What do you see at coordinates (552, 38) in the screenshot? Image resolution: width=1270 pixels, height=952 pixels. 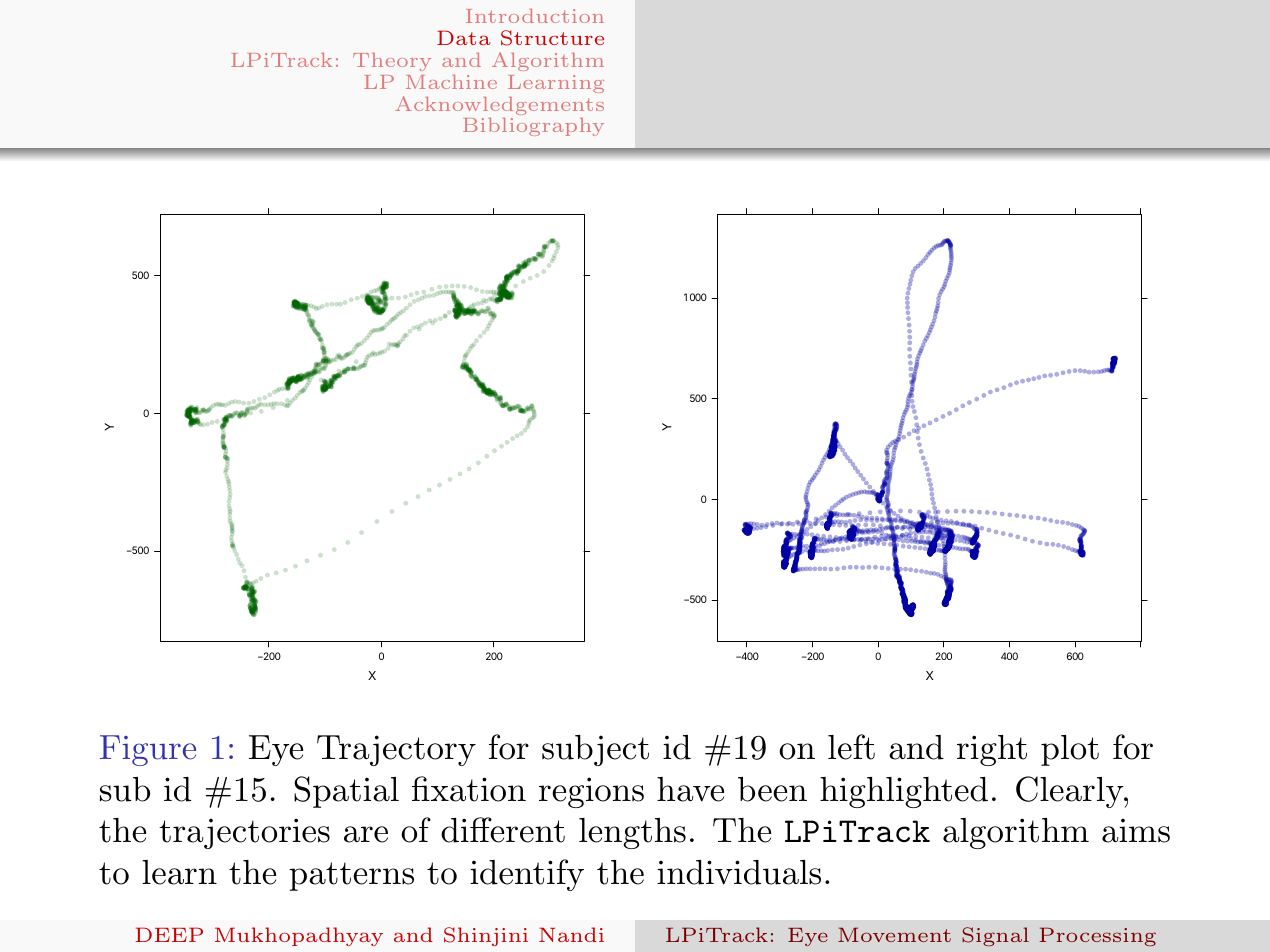 I see `Structure` at bounding box center [552, 38].
